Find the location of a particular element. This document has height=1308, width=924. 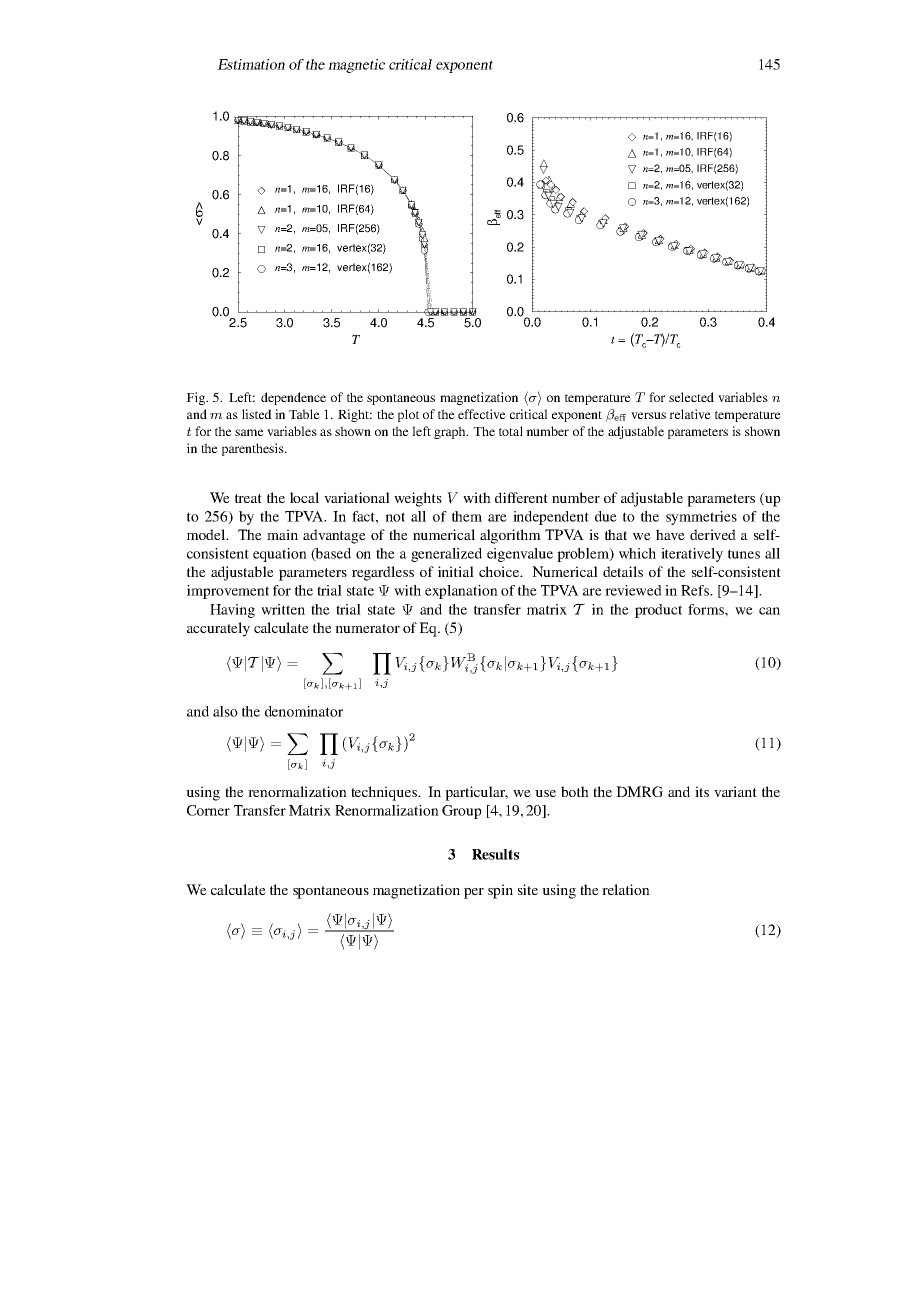

relation is located at coordinates (626, 889).
